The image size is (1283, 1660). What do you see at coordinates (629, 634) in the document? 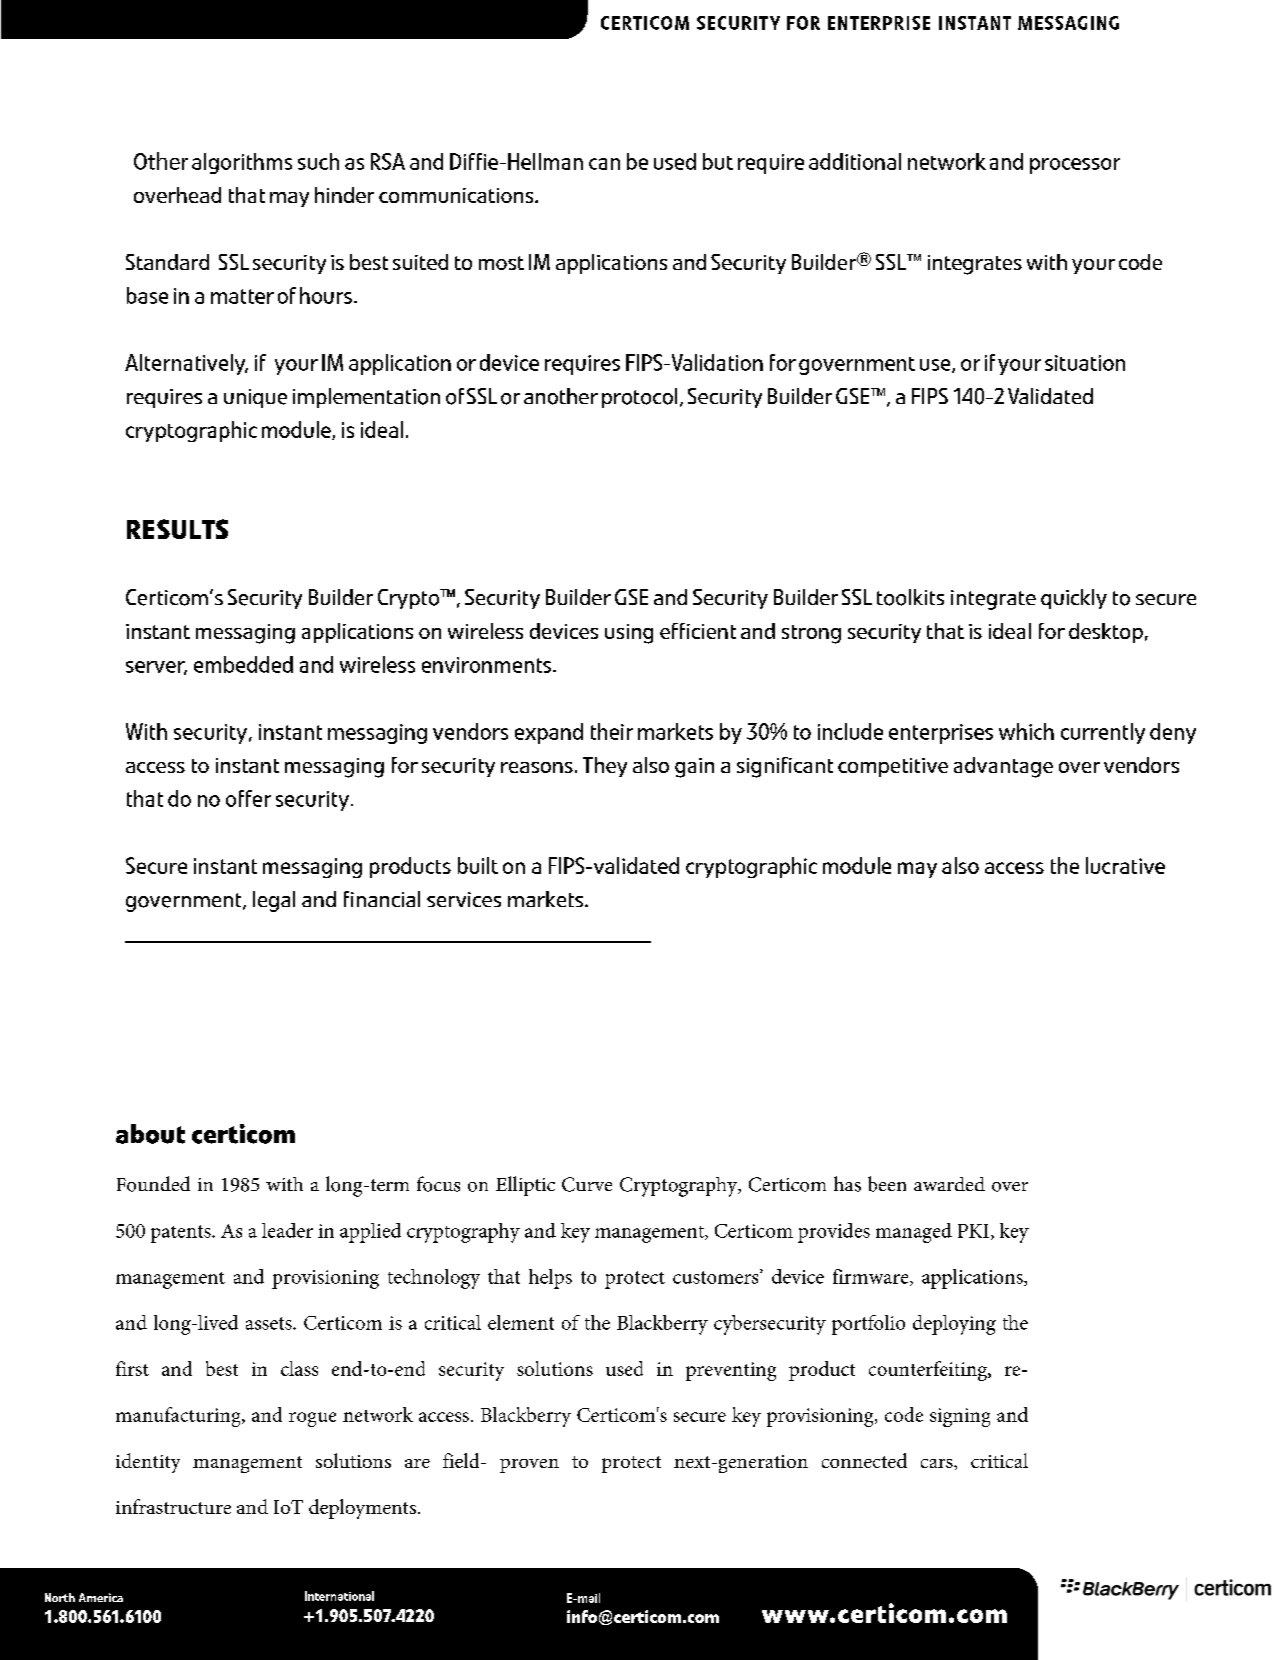
I see `using` at bounding box center [629, 634].
